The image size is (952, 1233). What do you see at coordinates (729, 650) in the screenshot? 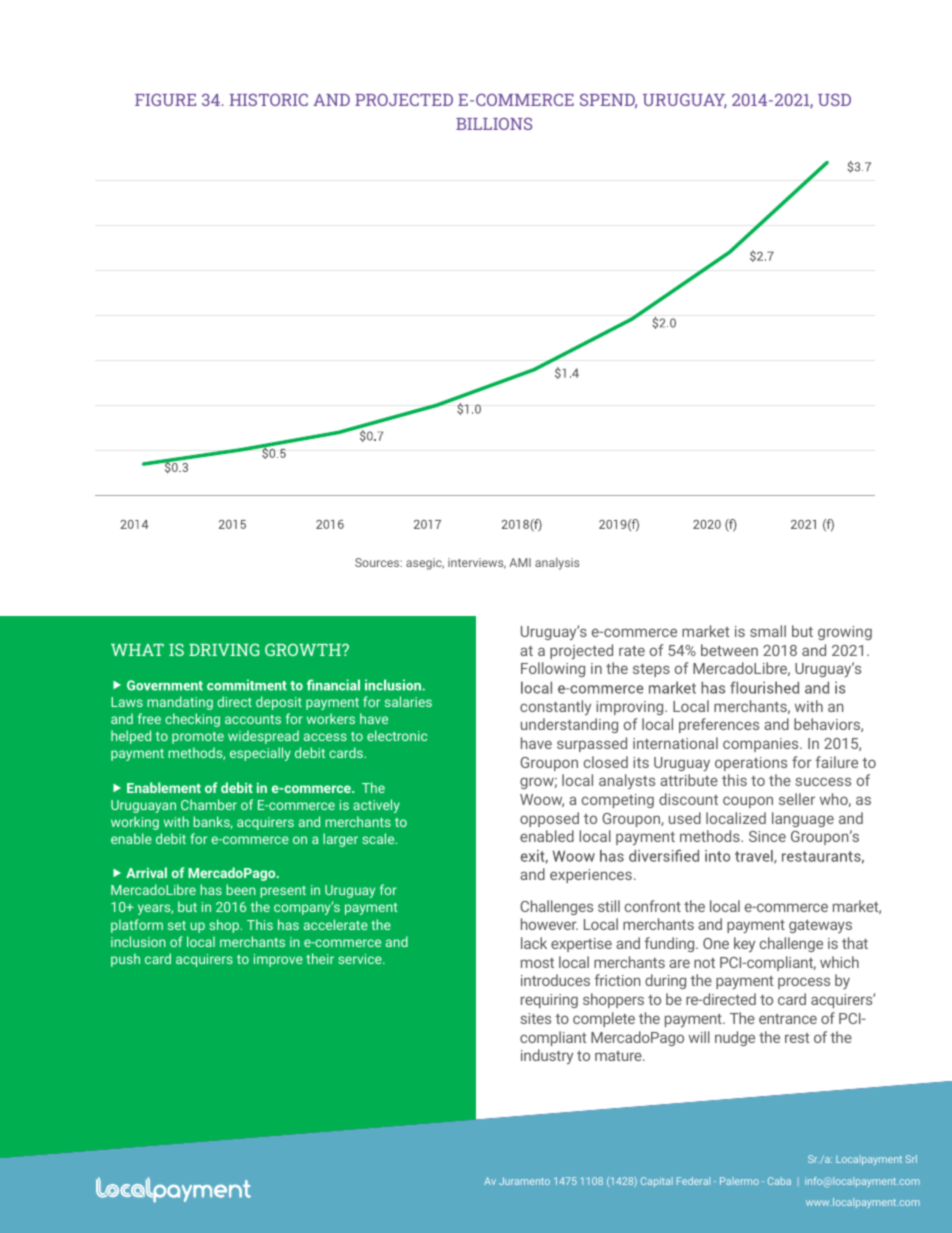
I see `between` at bounding box center [729, 650].
